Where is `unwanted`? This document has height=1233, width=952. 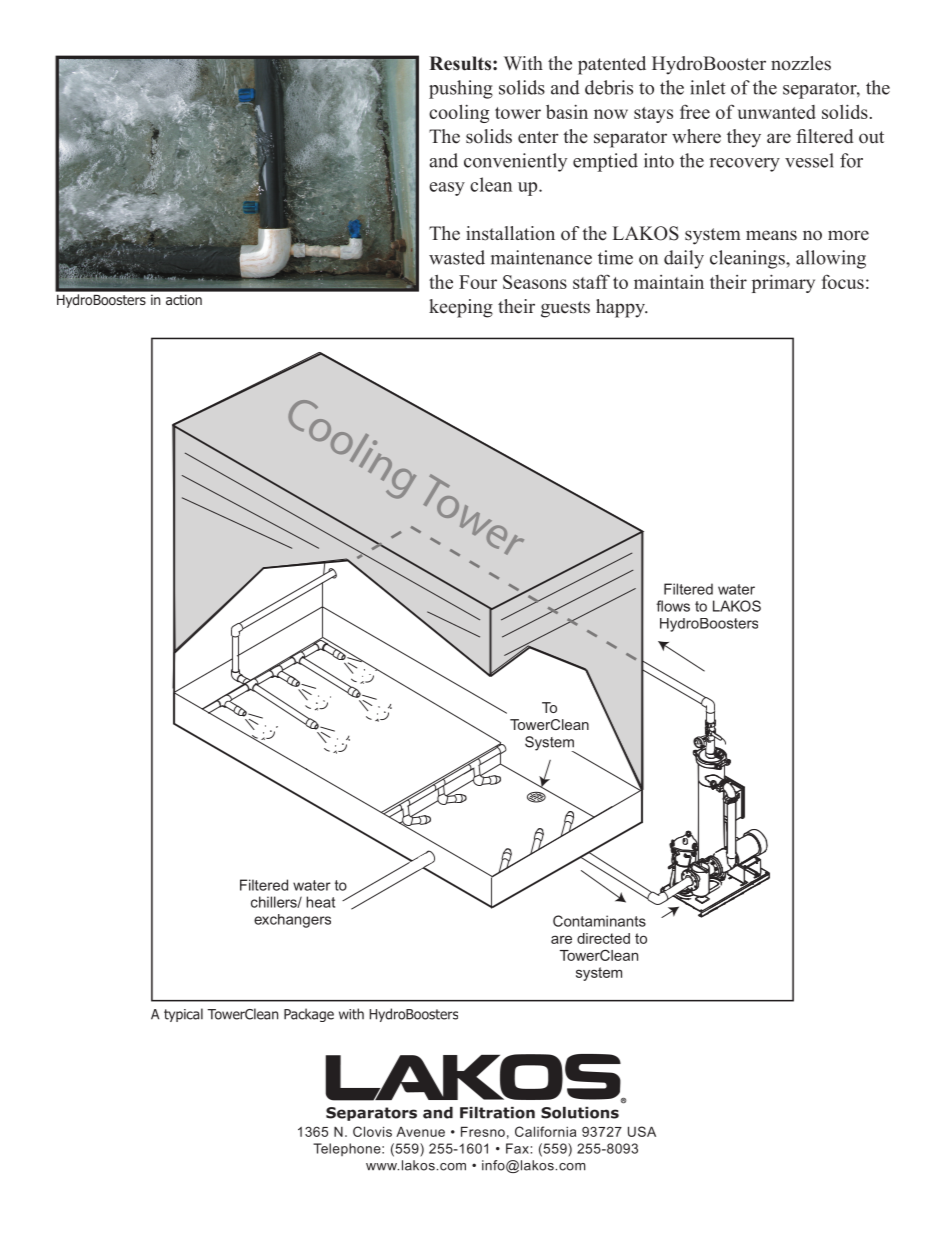 unwanted is located at coordinates (777, 112).
